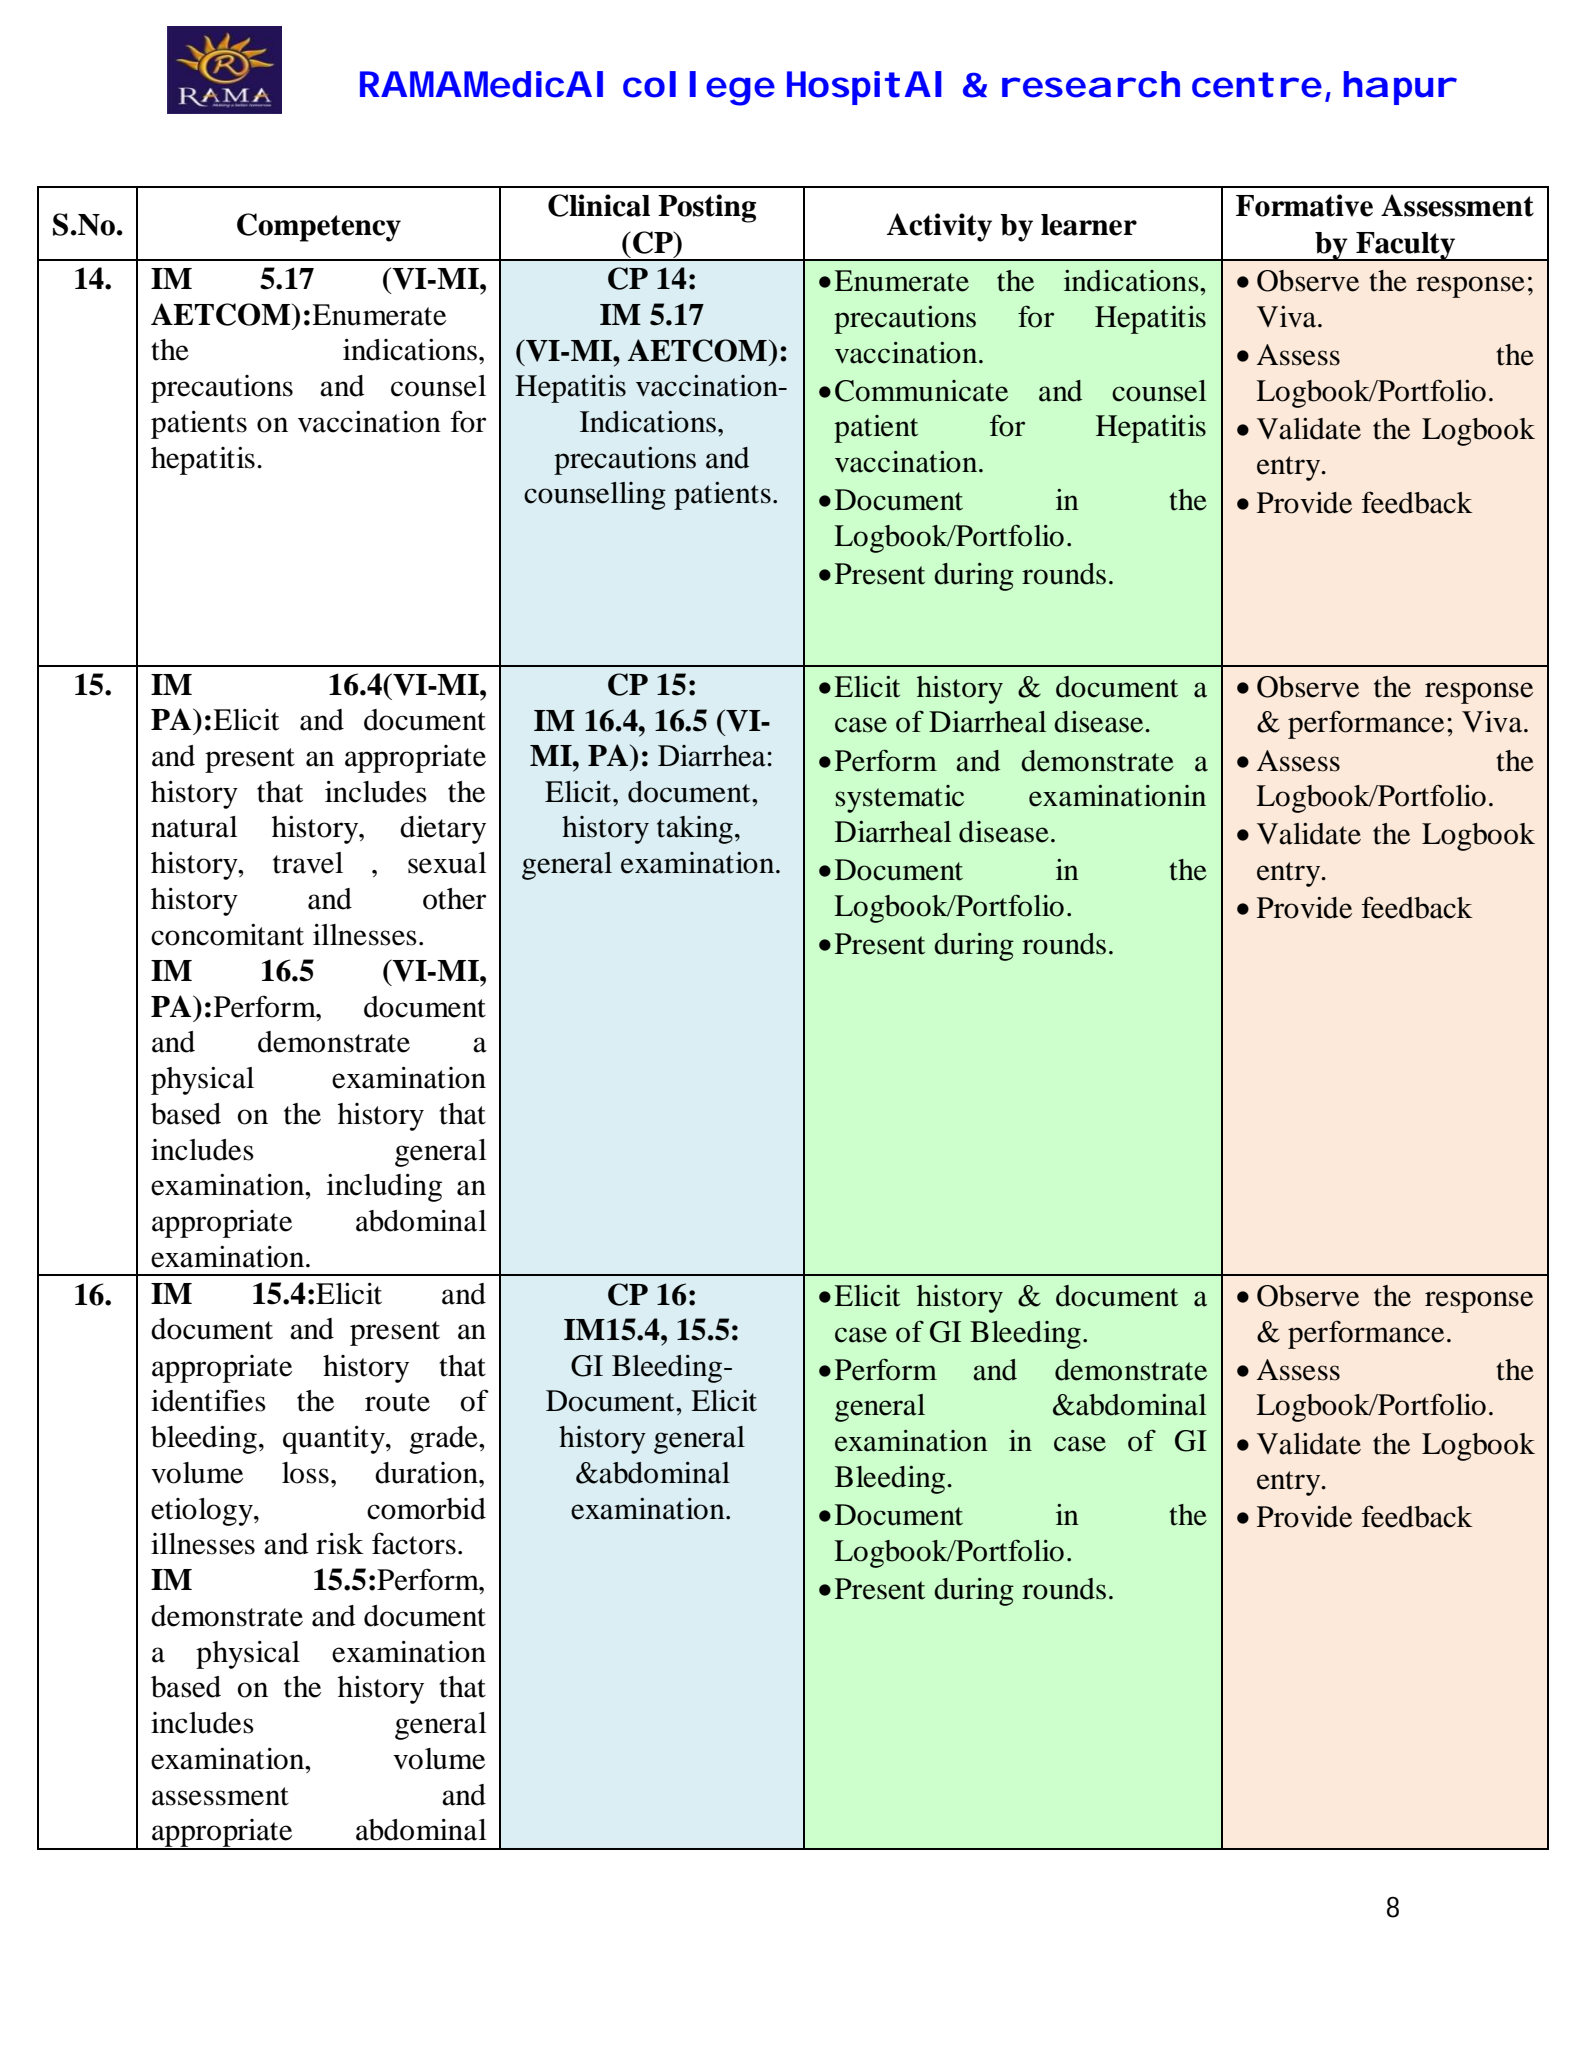 This screenshot has height=2053, width=1587. What do you see at coordinates (227, 935) in the screenshot?
I see `concomitant` at bounding box center [227, 935].
